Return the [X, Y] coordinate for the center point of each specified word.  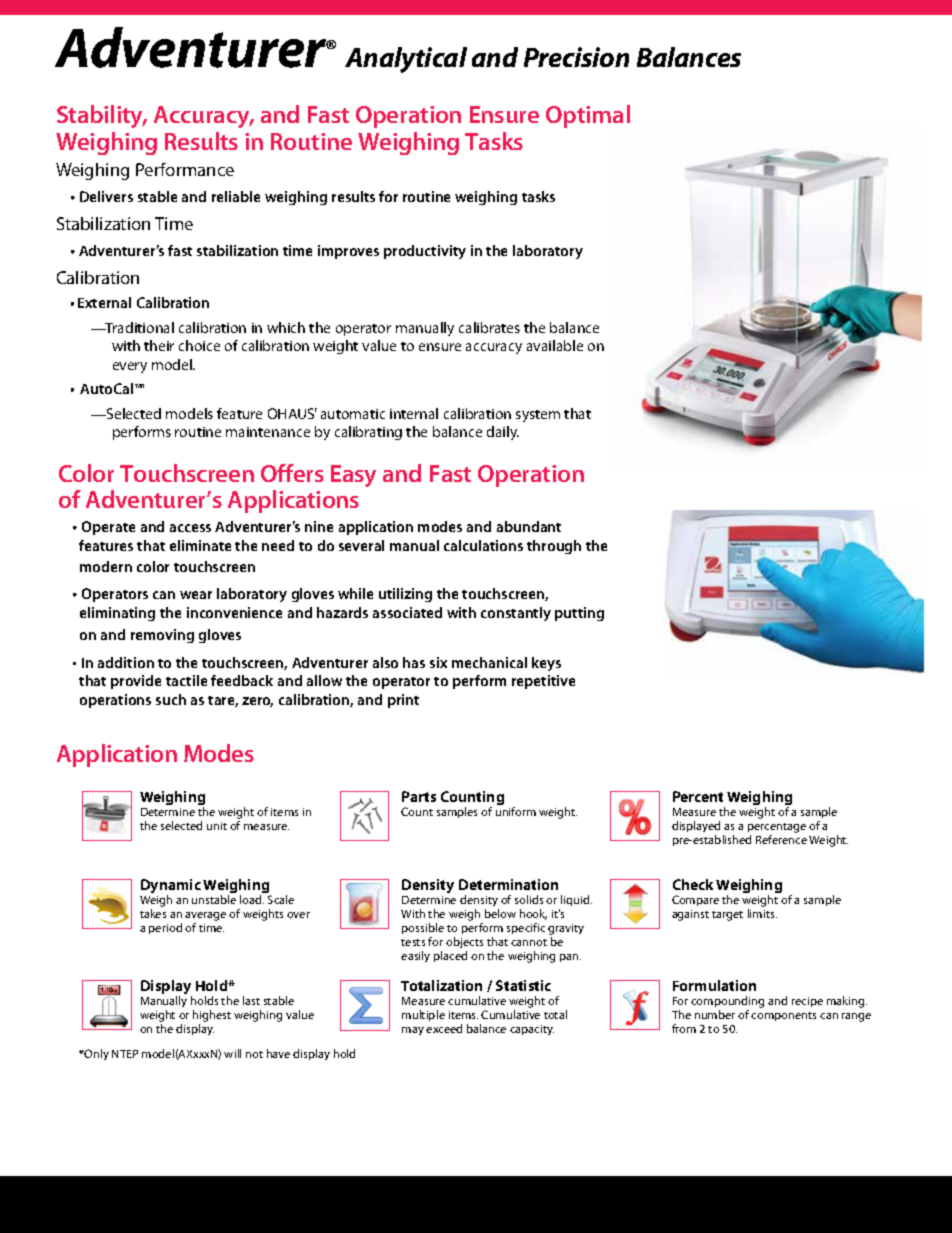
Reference [781, 839]
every [130, 367]
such [171, 699]
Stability [101, 116]
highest [212, 1017]
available [555, 345]
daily [503, 433]
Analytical [406, 60]
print [403, 701]
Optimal [588, 116]
